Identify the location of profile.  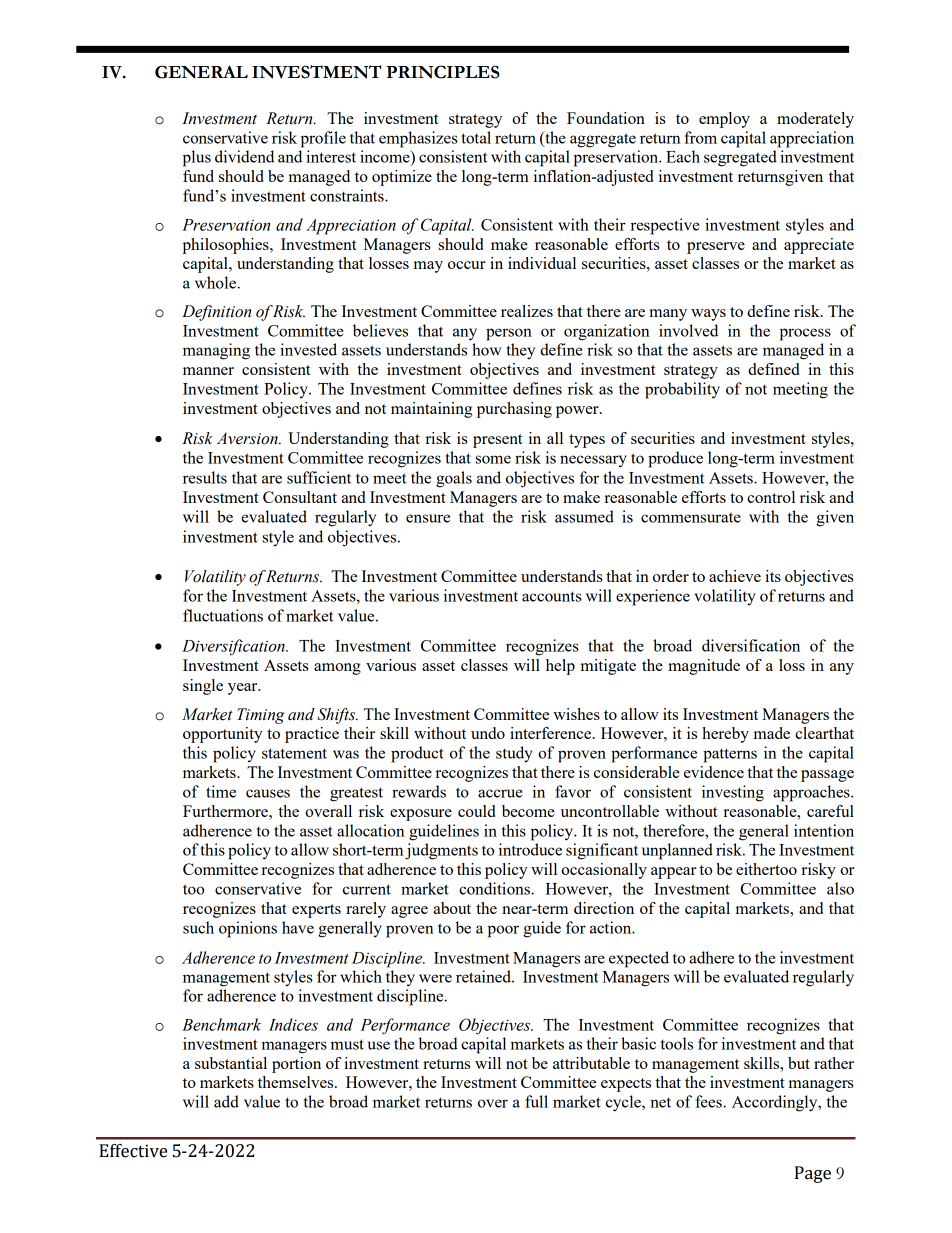
(323, 139).
